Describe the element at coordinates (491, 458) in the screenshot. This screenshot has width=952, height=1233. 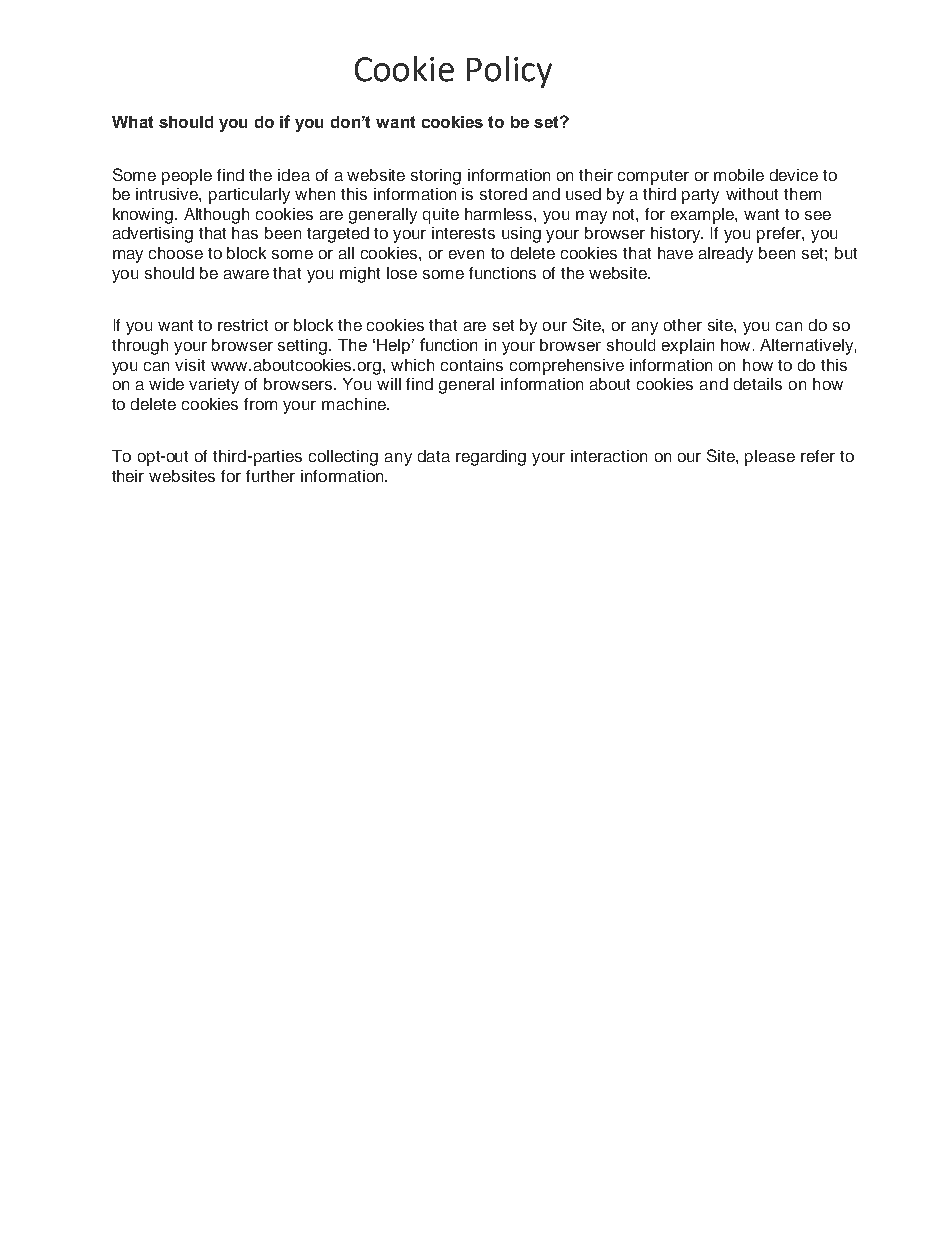
I see `regarding` at that location.
